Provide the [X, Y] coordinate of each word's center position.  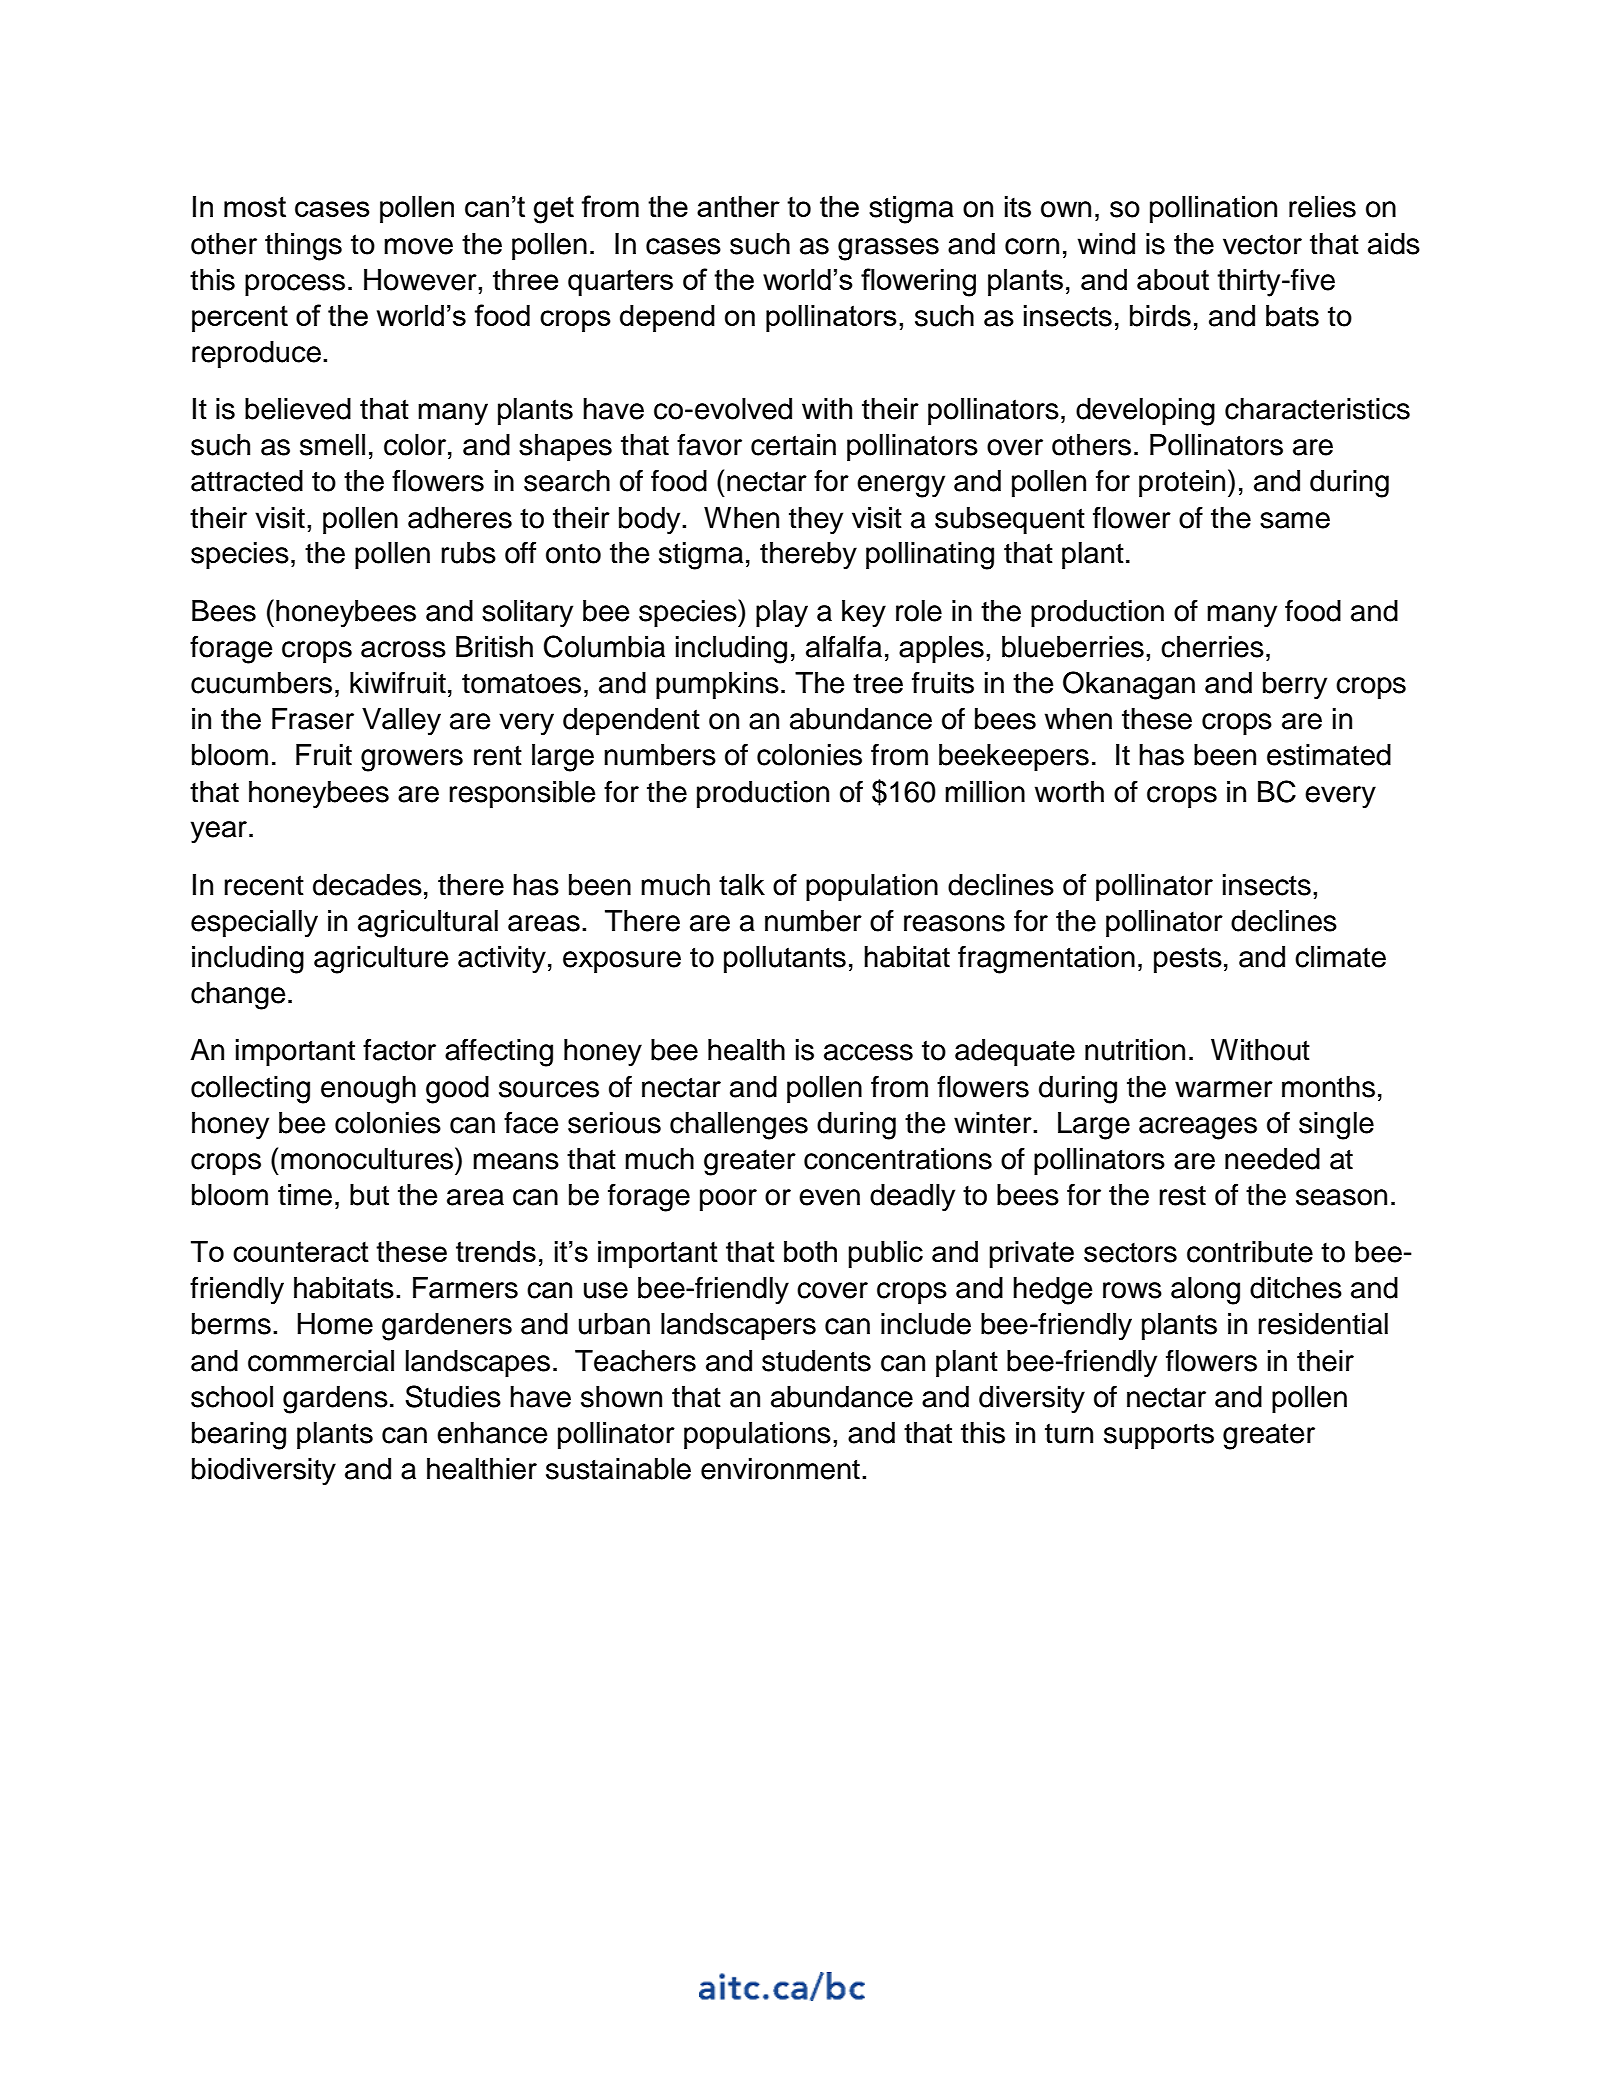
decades [367, 885]
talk [742, 885]
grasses [888, 249]
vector [1262, 244]
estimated [1329, 755]
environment [780, 1469]
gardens [335, 1400]
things [303, 247]
